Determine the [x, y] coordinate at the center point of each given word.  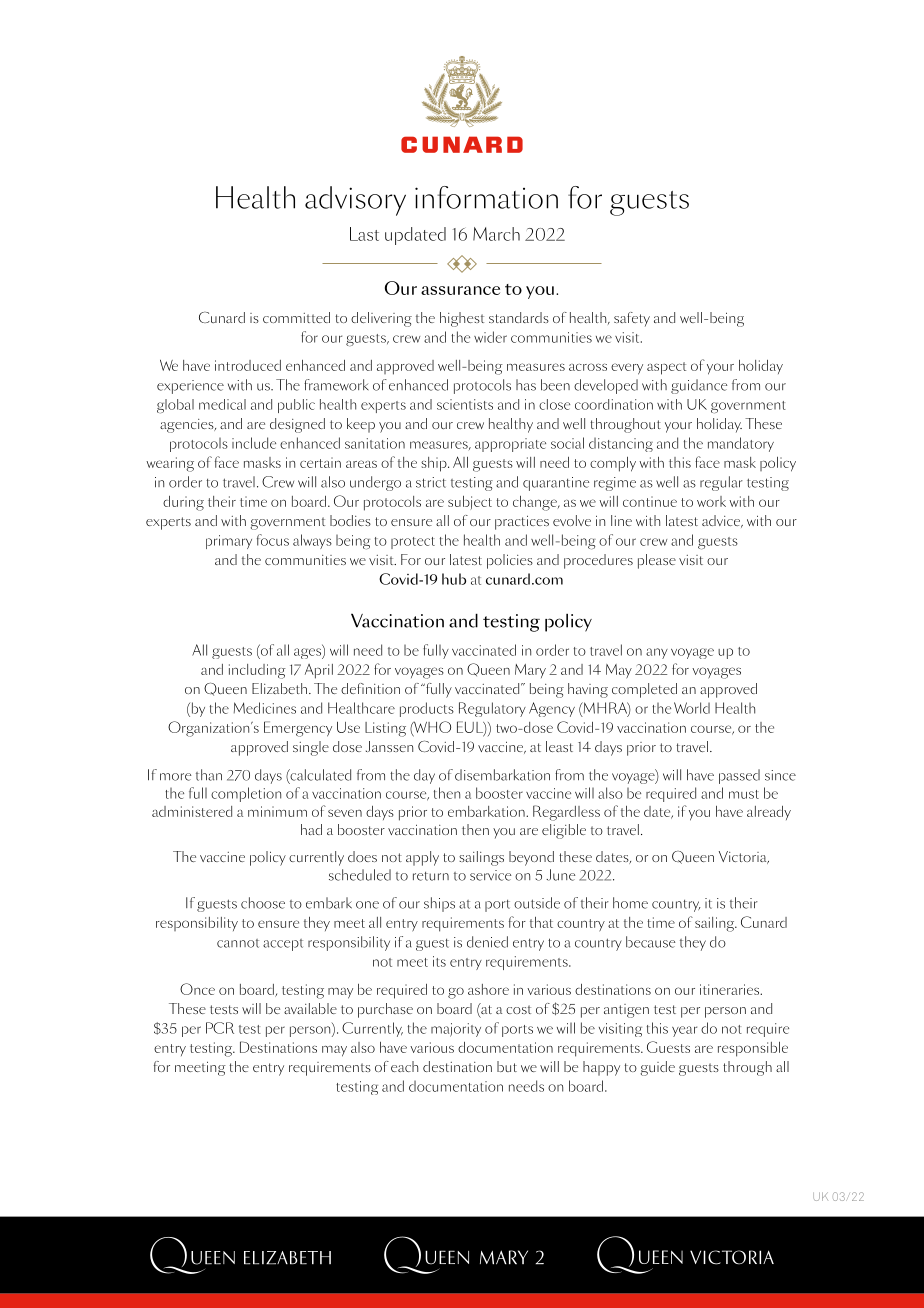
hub [454, 579]
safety [632, 319]
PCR [220, 1028]
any [657, 653]
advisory [355, 201]
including [257, 671]
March [496, 234]
